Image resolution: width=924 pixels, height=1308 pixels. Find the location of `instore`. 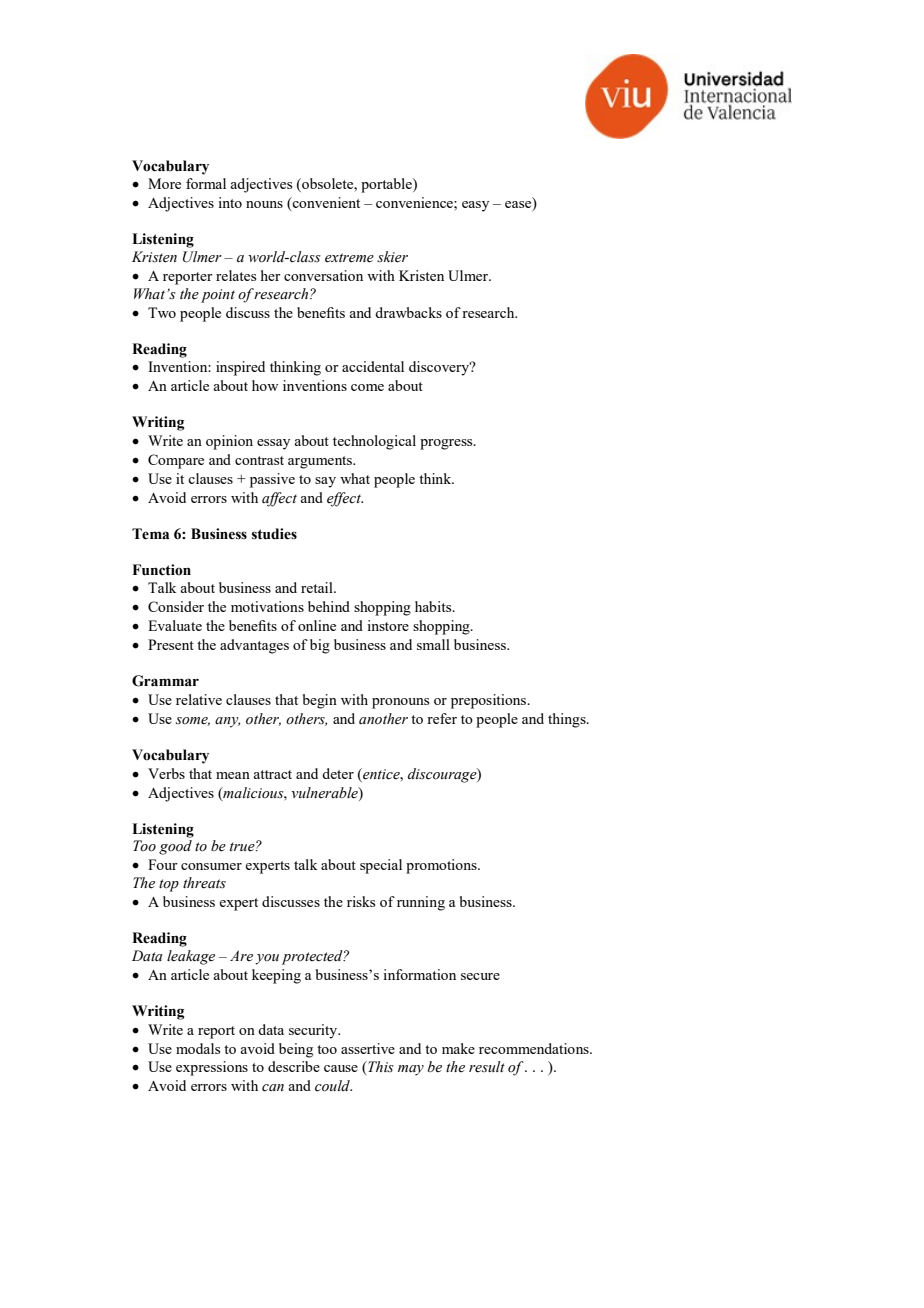

instore is located at coordinates (388, 625).
